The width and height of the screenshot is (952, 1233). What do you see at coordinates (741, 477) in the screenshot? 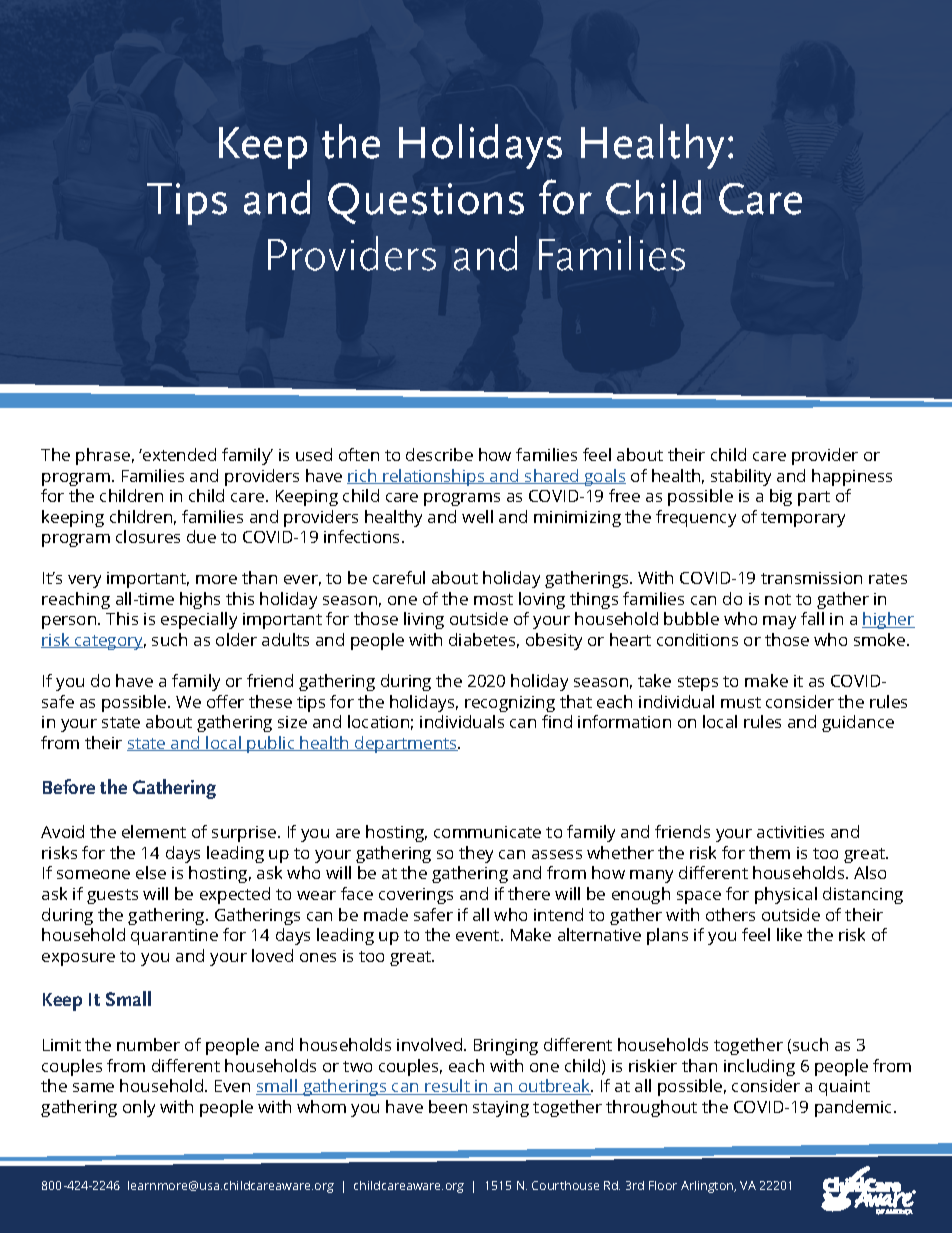
I see `stability` at bounding box center [741, 477].
